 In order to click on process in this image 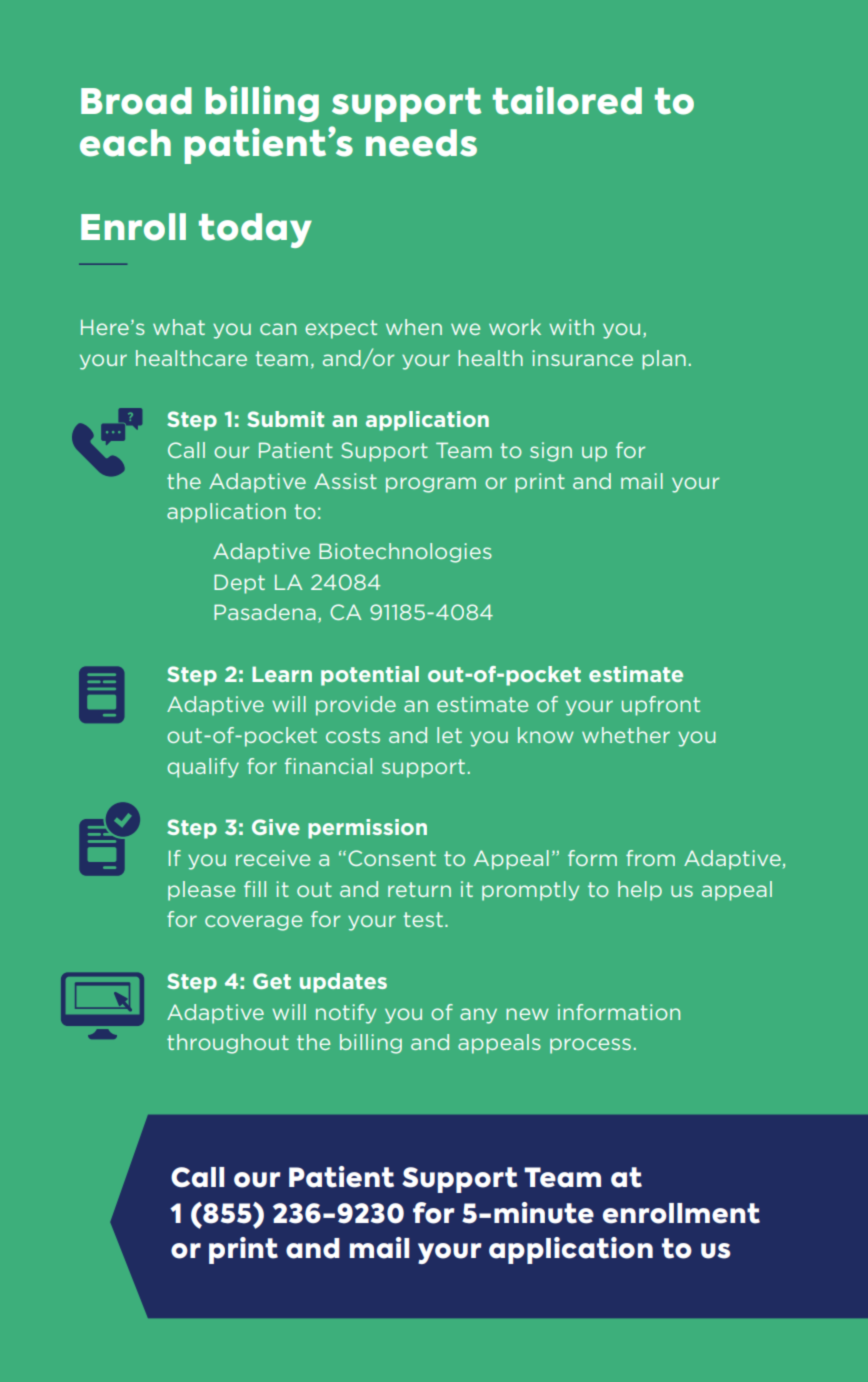, I will do `click(590, 1046)`.
